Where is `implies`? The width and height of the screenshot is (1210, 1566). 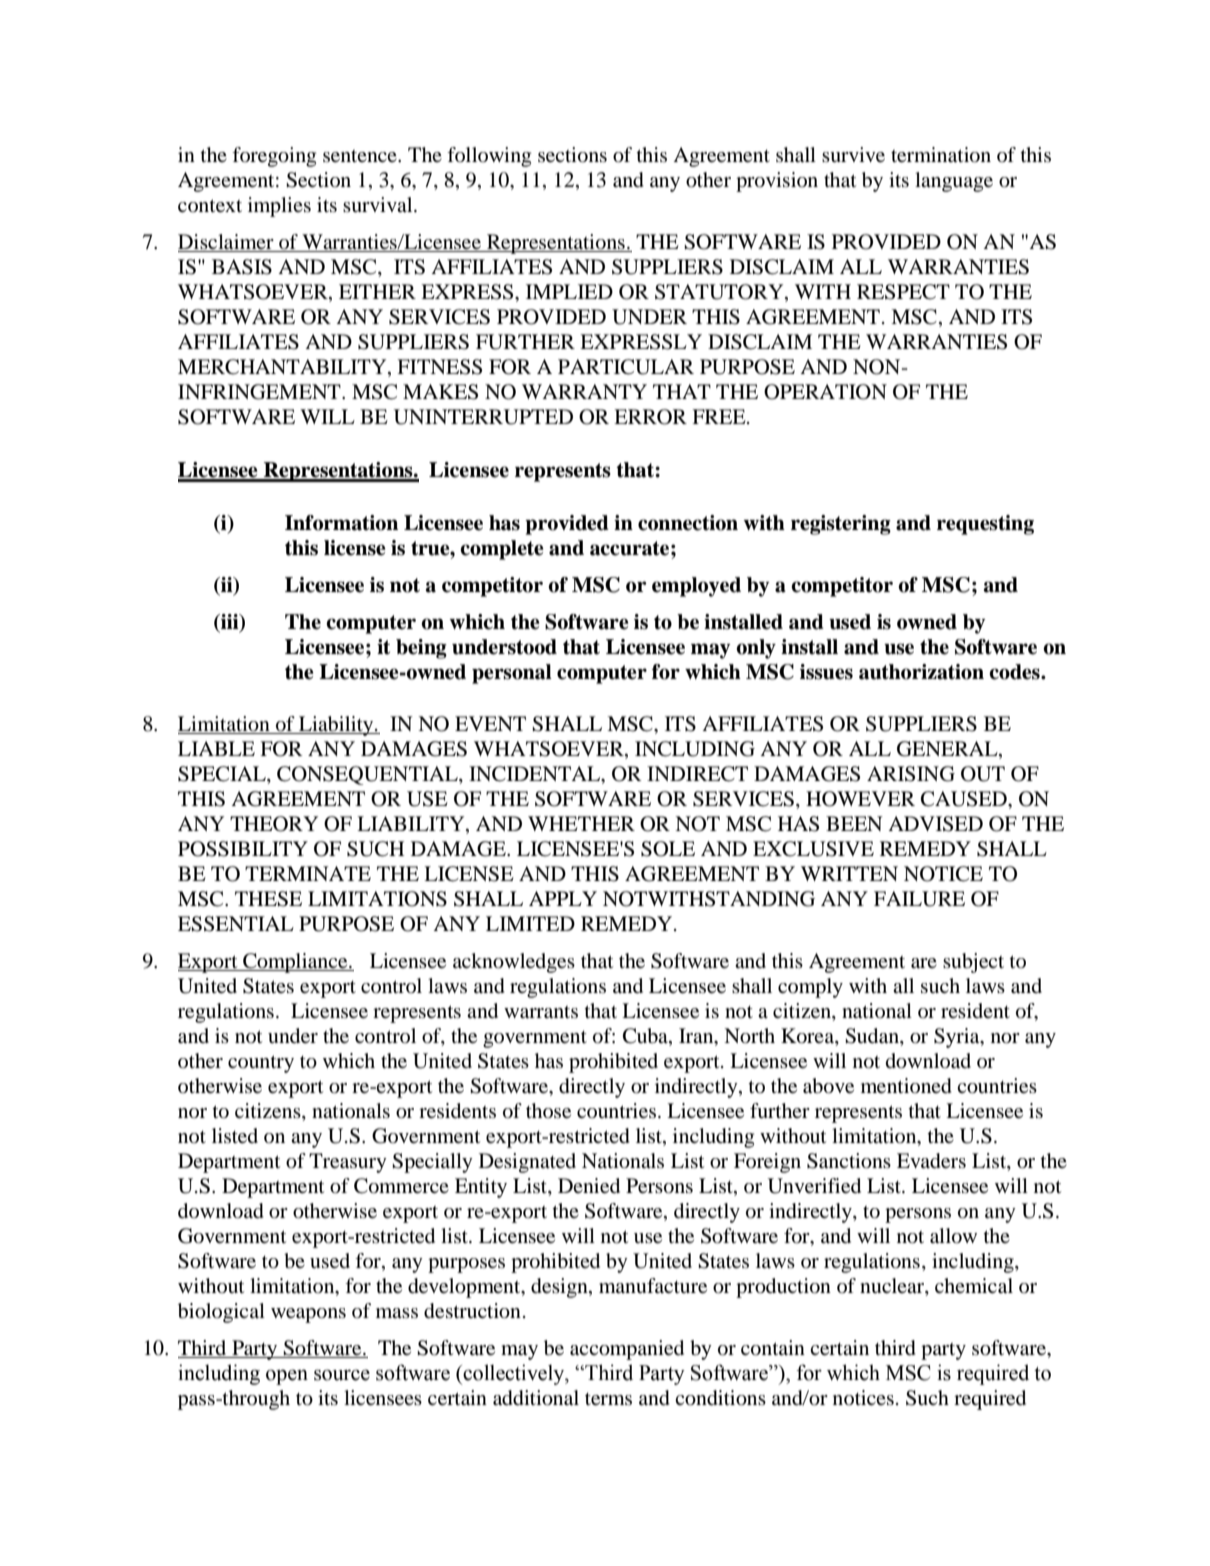
implies is located at coordinates (279, 207).
